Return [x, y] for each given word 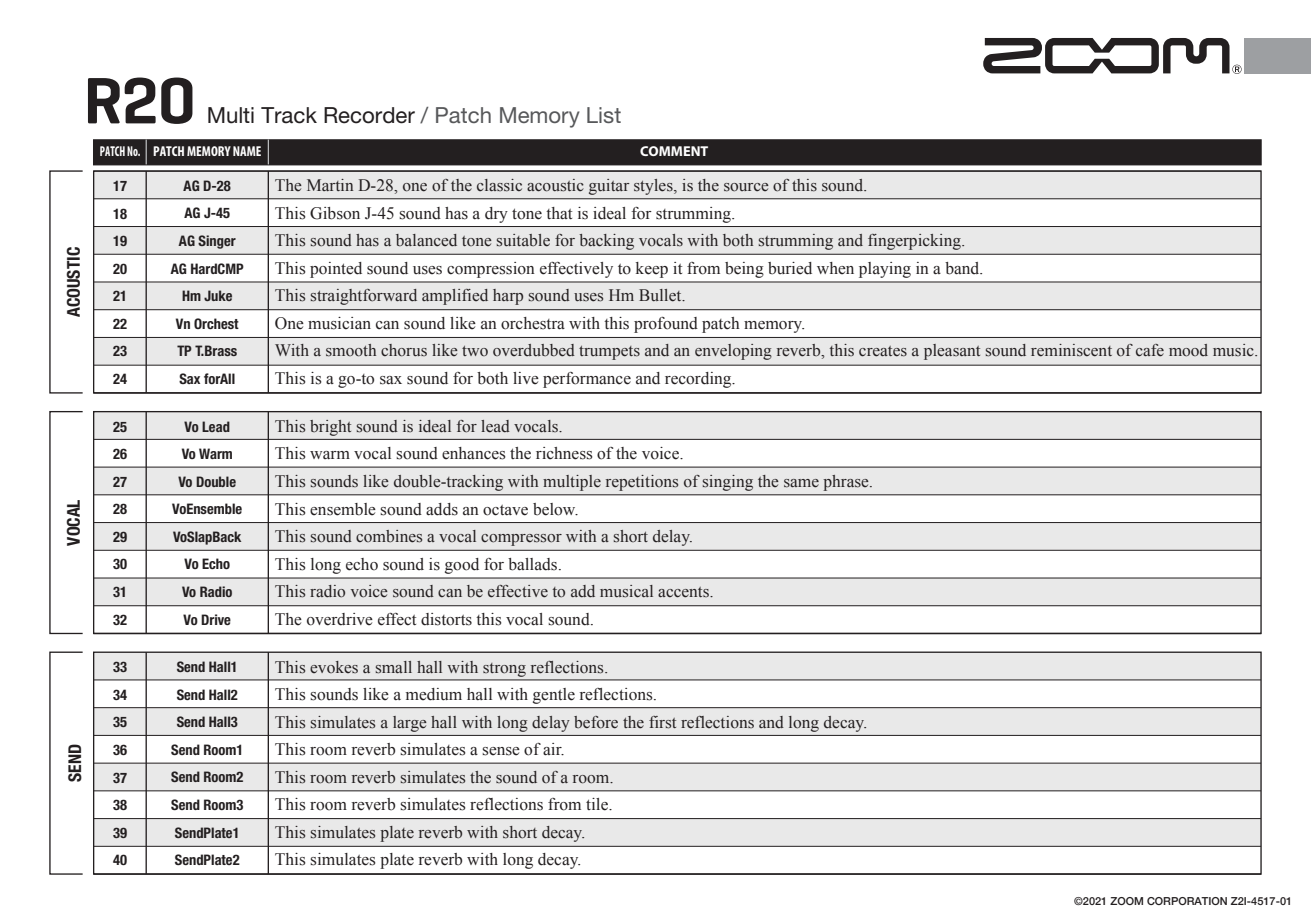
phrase [847, 483]
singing [728, 483]
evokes [334, 667]
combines [389, 536]
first [662, 722]
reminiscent [1071, 350]
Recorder [369, 115]
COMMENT [674, 151]
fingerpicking [915, 242]
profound [666, 325]
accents [684, 592]
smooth [351, 350]
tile [598, 804]
